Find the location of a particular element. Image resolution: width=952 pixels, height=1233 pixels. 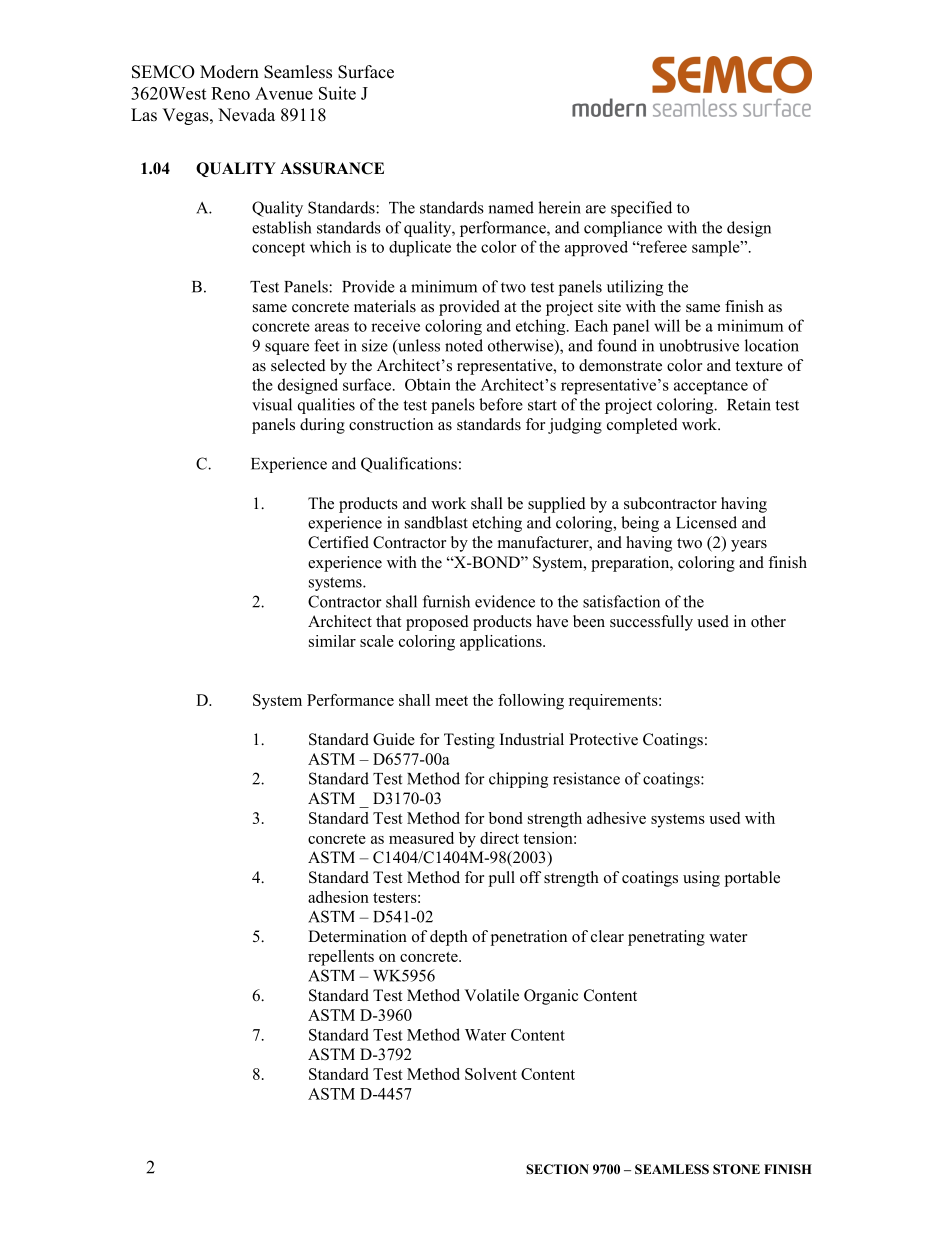

named is located at coordinates (511, 207).
